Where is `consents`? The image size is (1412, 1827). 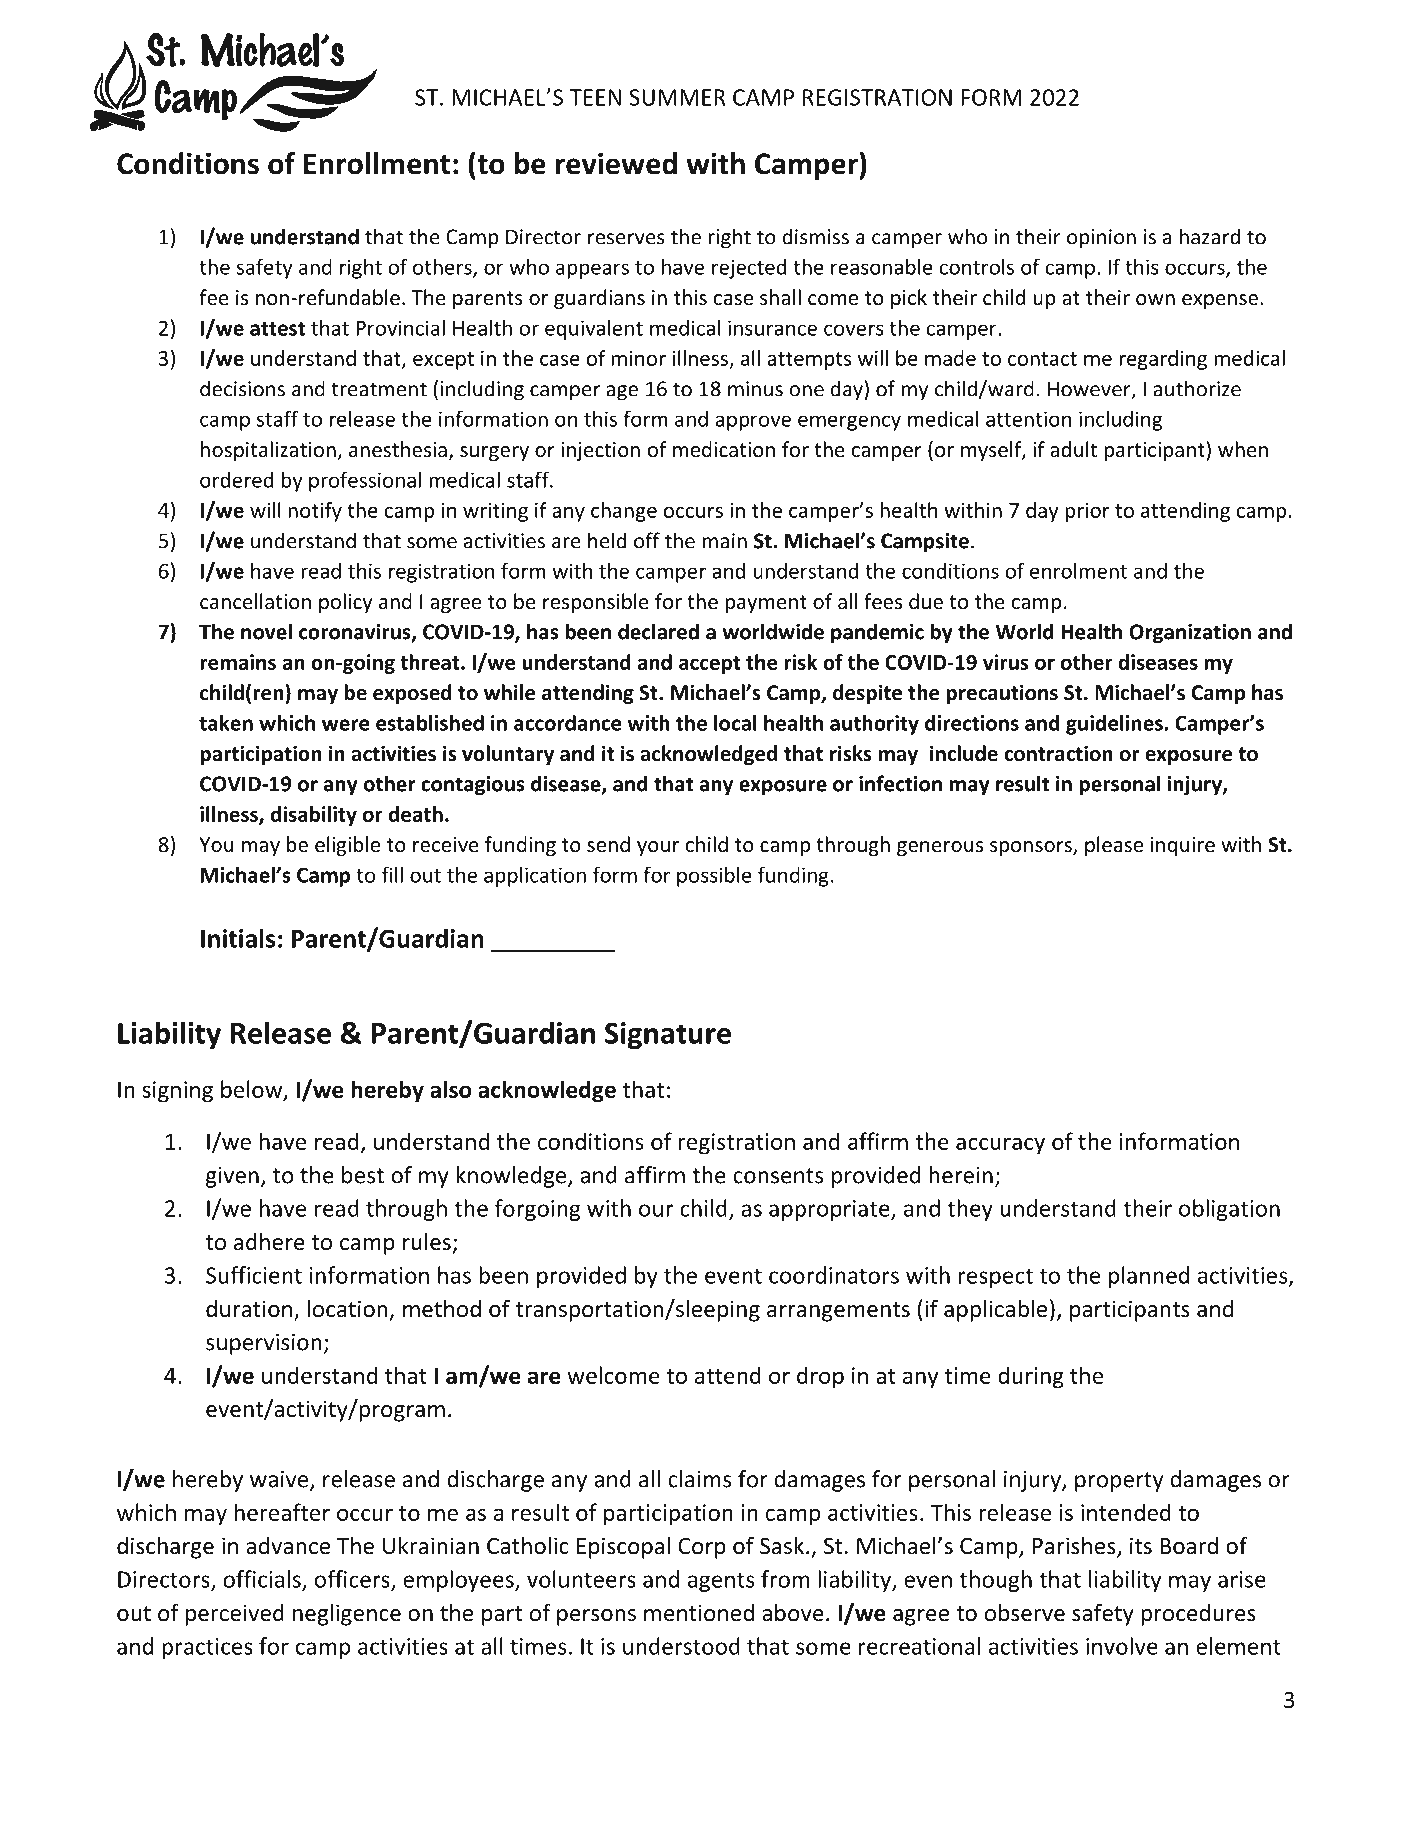 consents is located at coordinates (778, 1176).
